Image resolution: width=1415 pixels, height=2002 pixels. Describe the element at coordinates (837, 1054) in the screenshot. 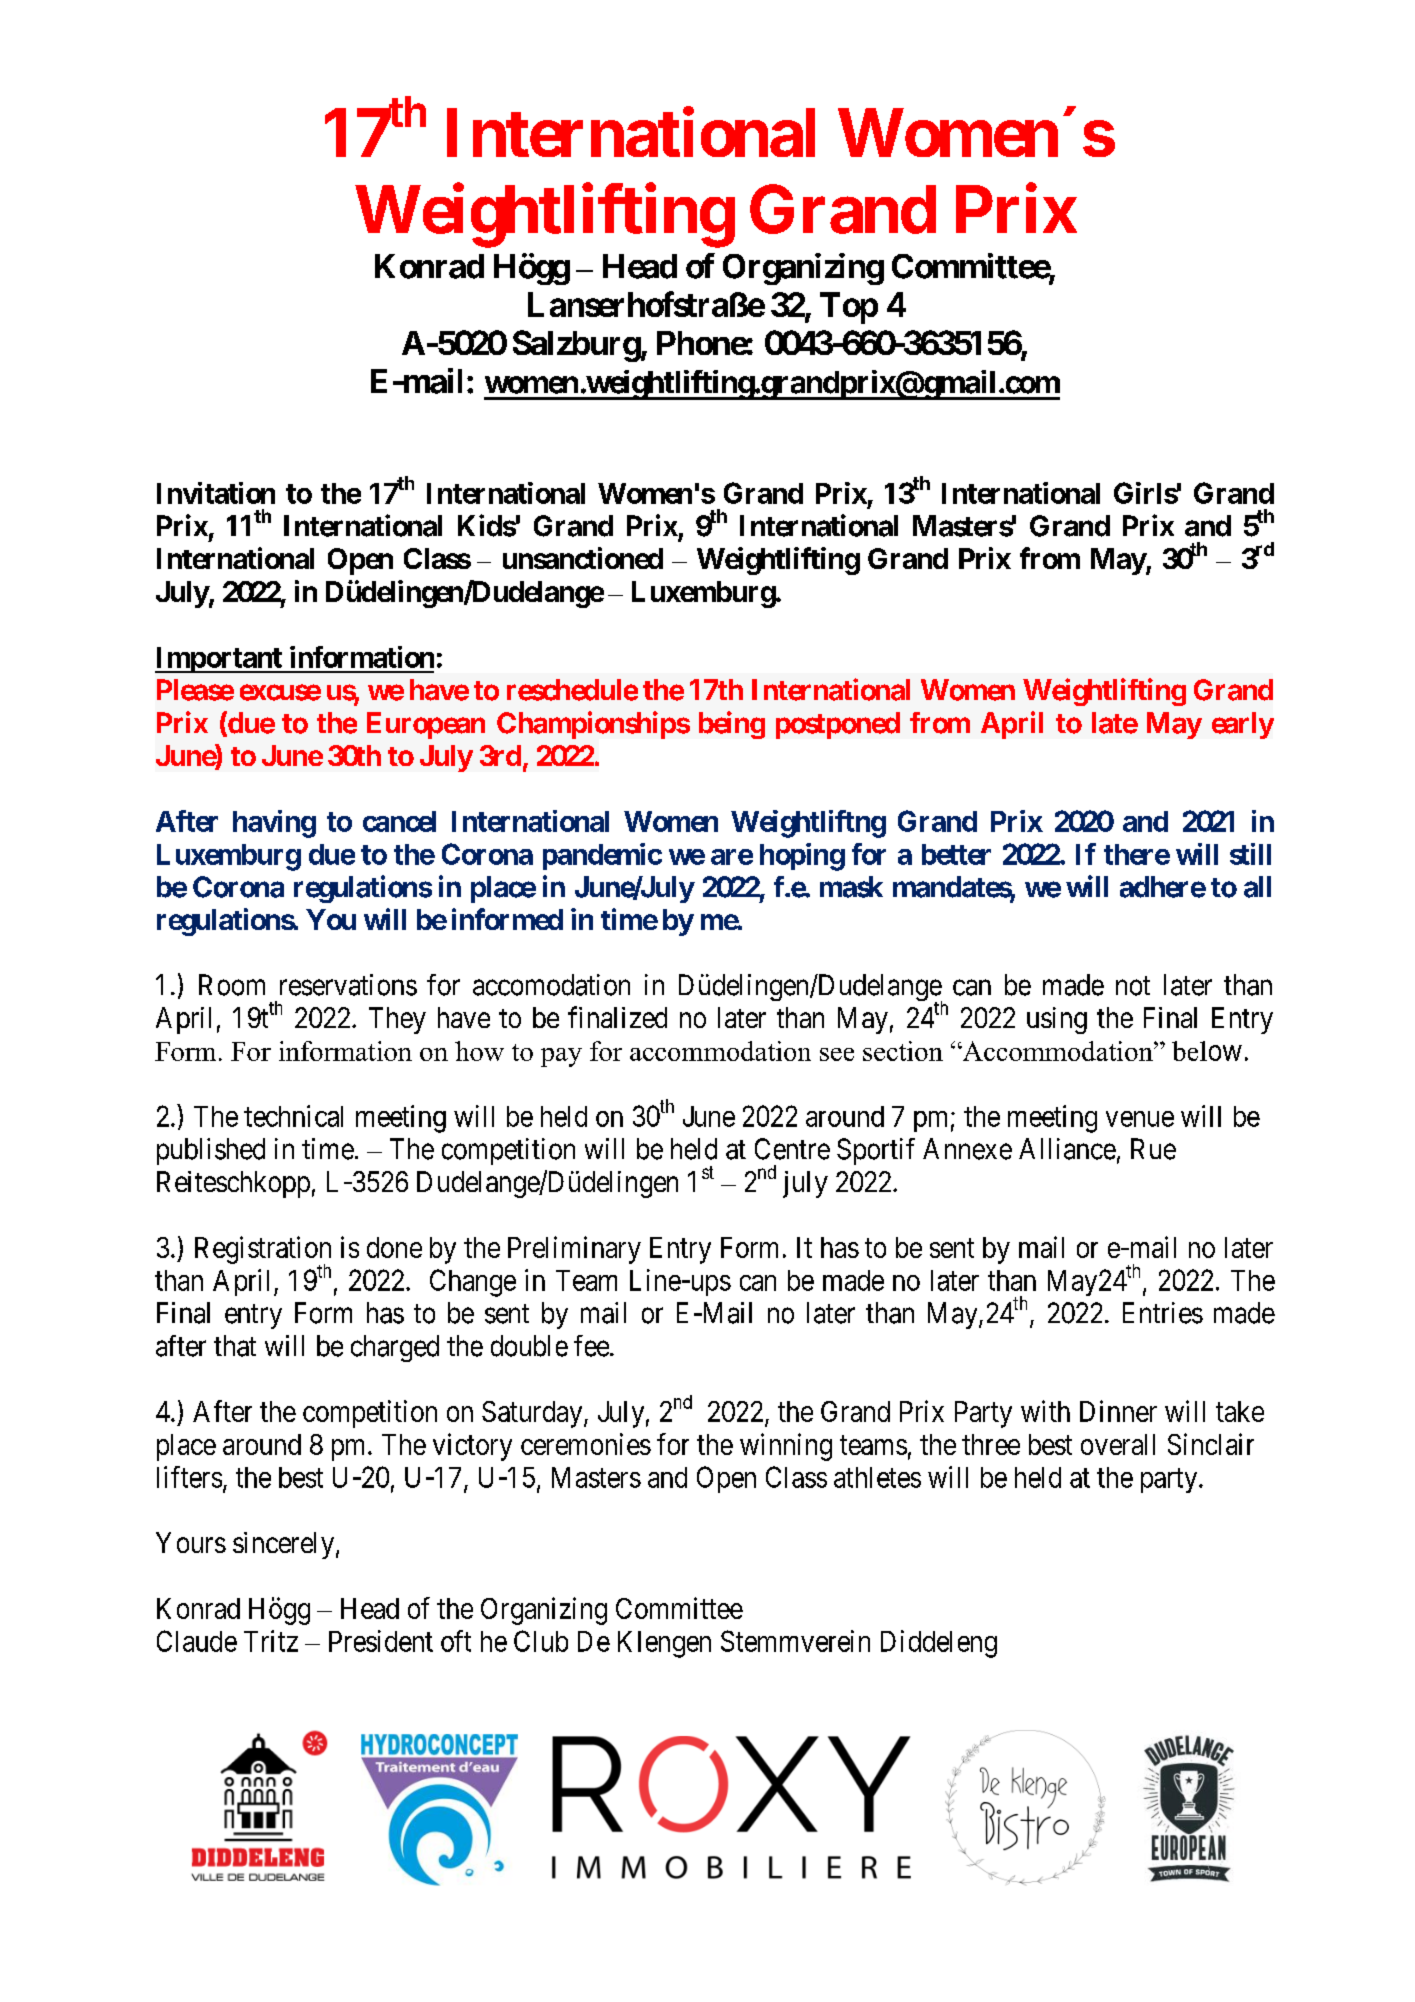

I see `see` at that location.
